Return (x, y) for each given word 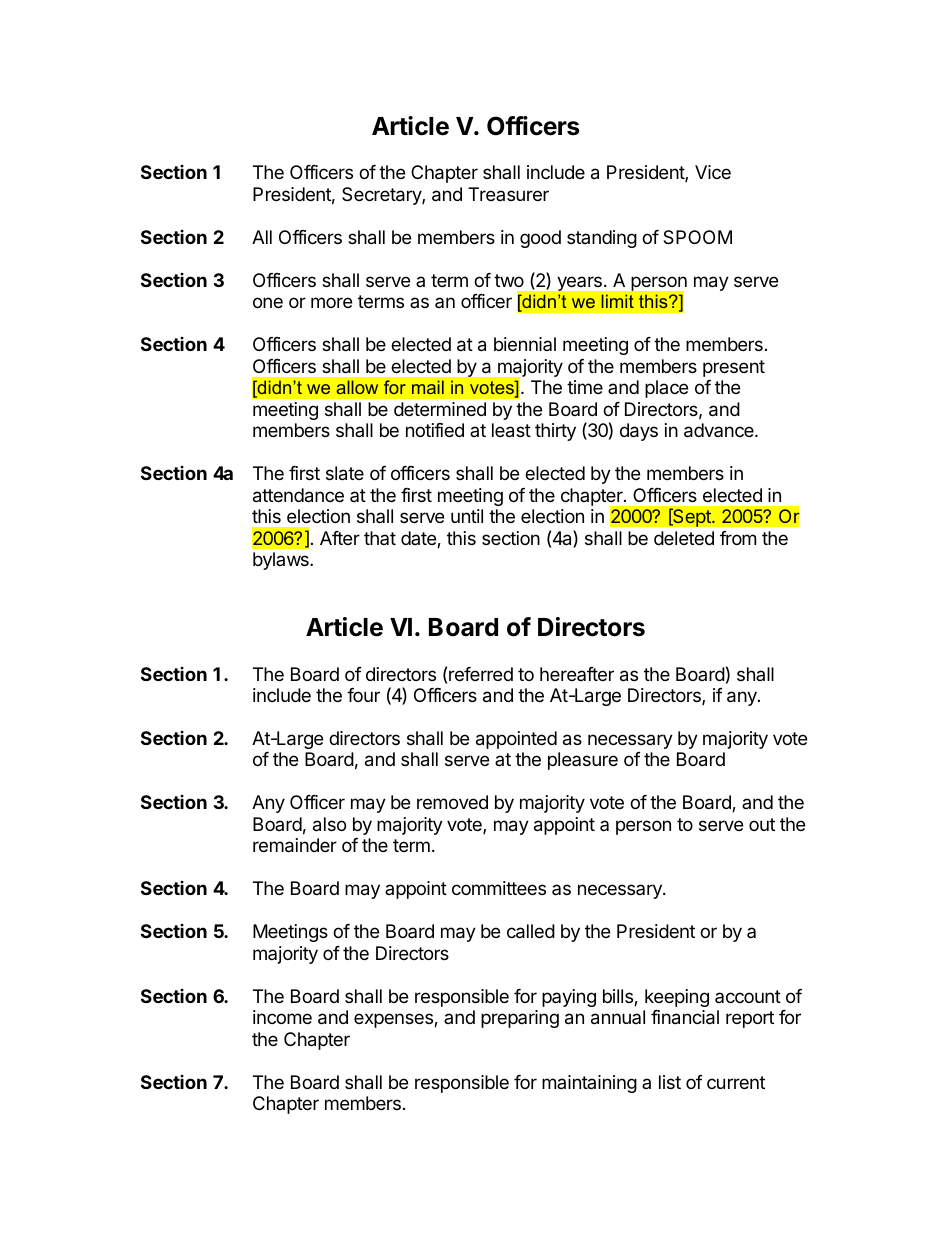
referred (481, 674)
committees (499, 888)
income (282, 1017)
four (363, 695)
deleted (684, 538)
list (670, 1082)
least (511, 430)
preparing (520, 1019)
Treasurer (508, 194)
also (329, 824)
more (331, 302)
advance (720, 430)
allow (357, 387)
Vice (713, 172)
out (762, 824)
